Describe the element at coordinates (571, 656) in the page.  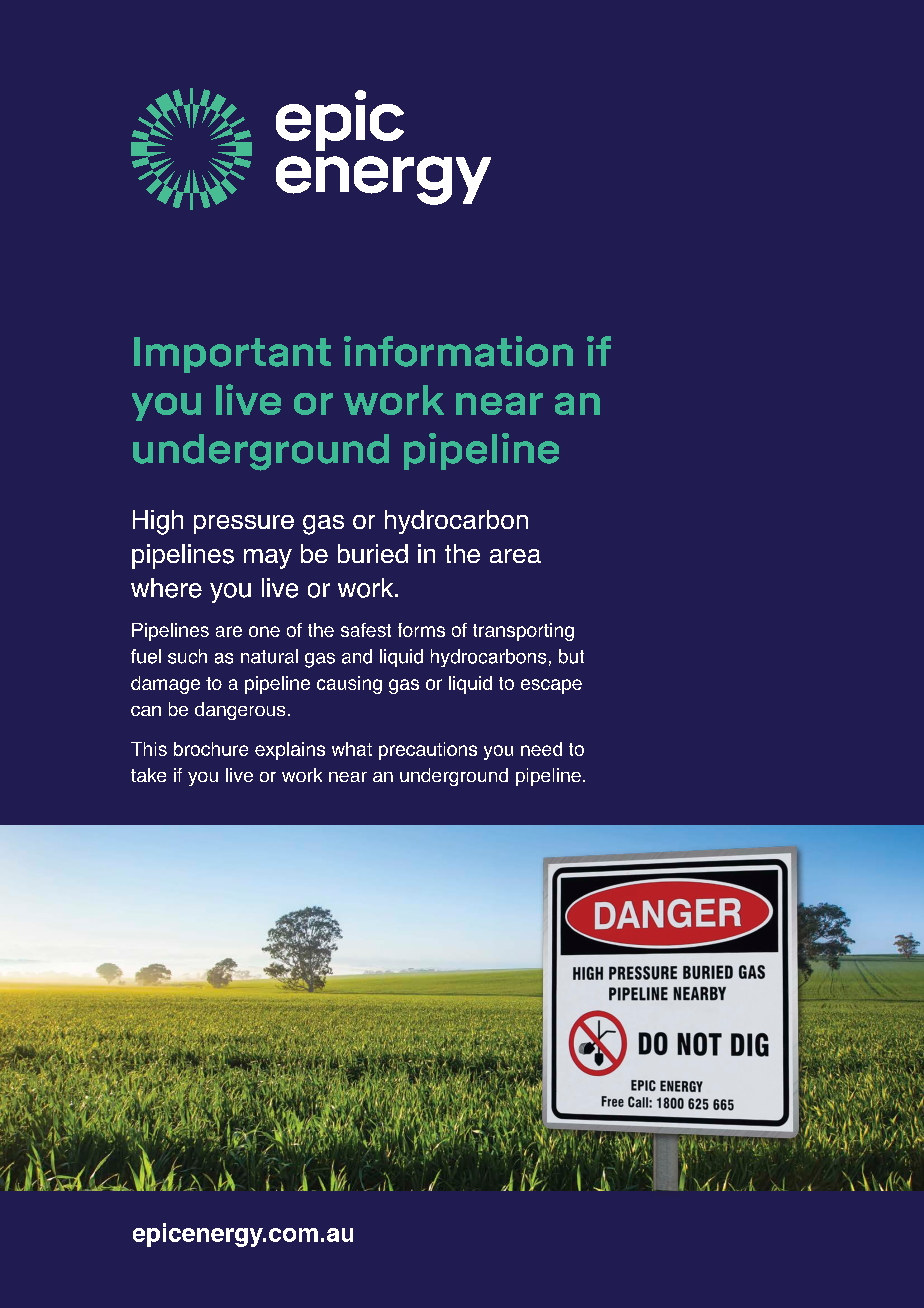
I see `but` at that location.
